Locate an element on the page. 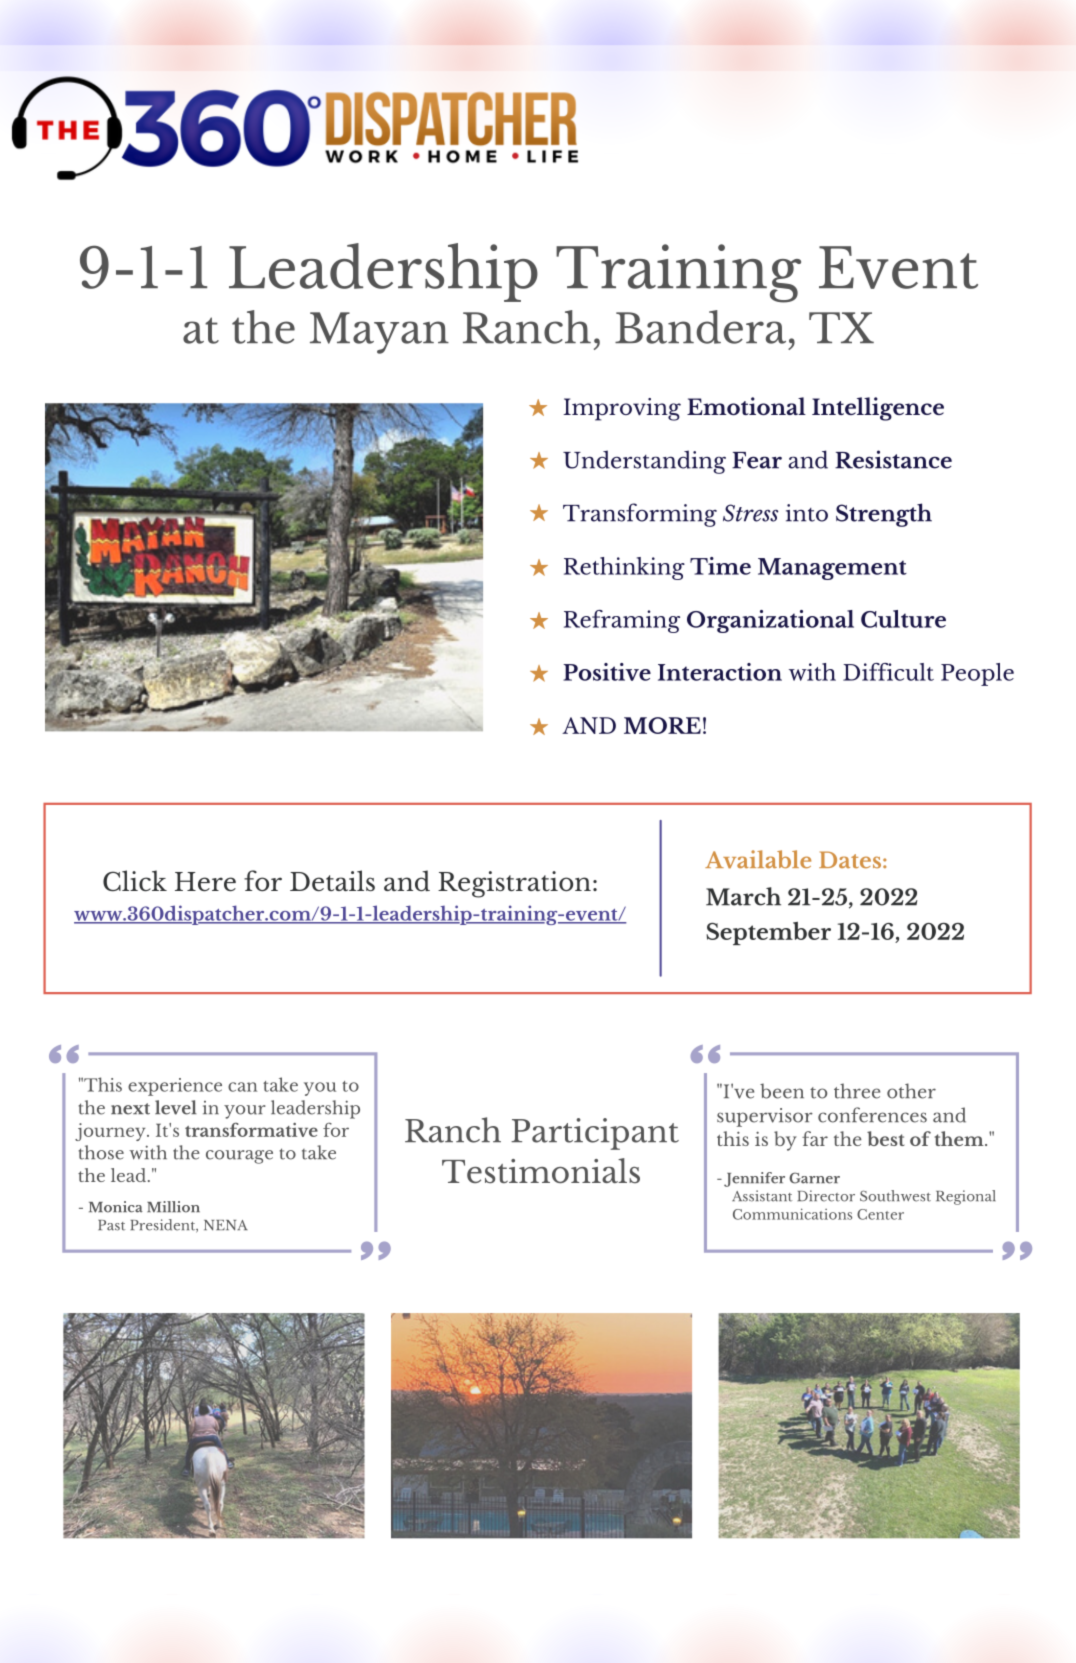 This page has width=1076, height=1663. Click is located at coordinates (135, 880).
